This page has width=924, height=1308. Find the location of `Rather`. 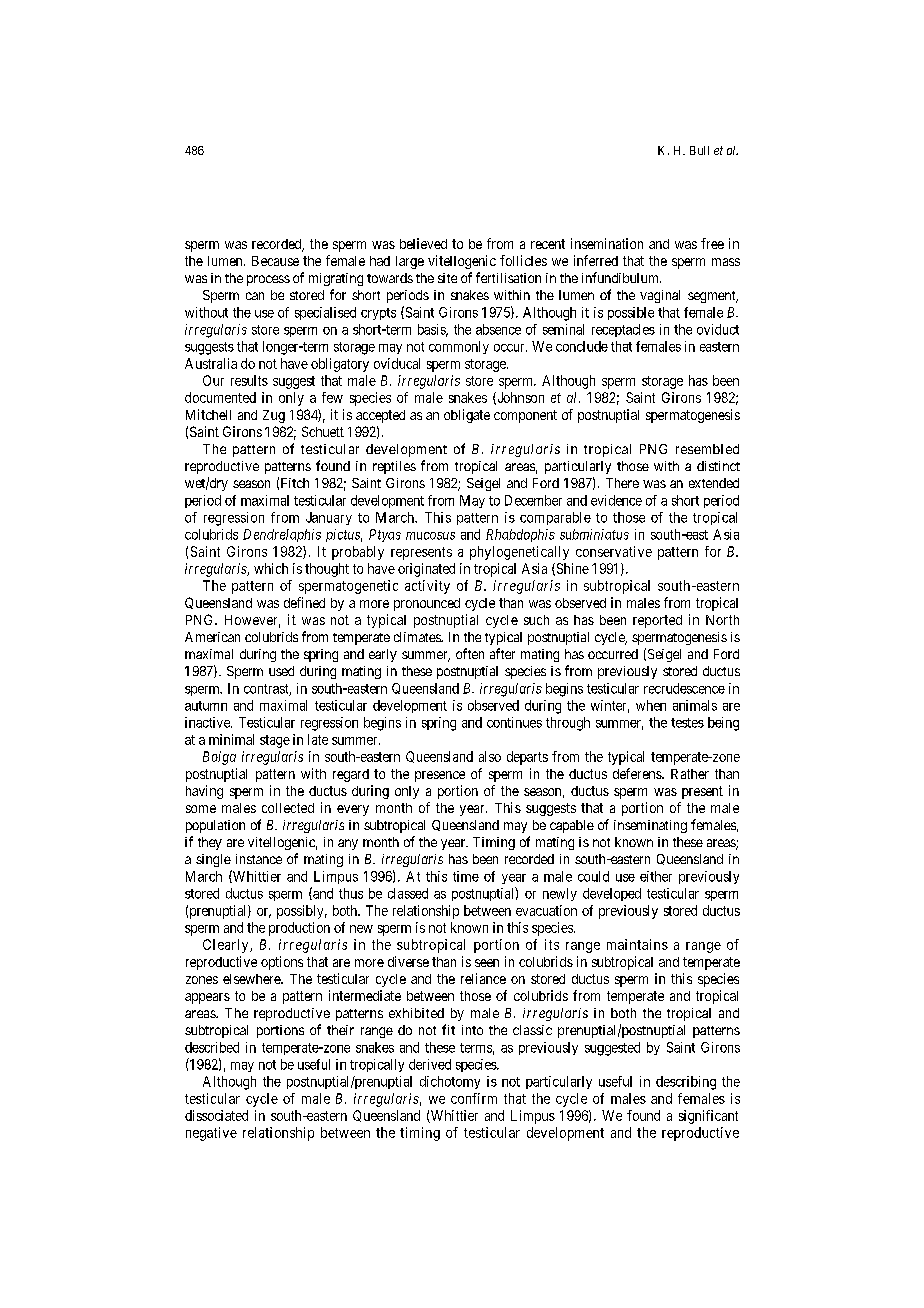

Rather is located at coordinates (690, 774).
